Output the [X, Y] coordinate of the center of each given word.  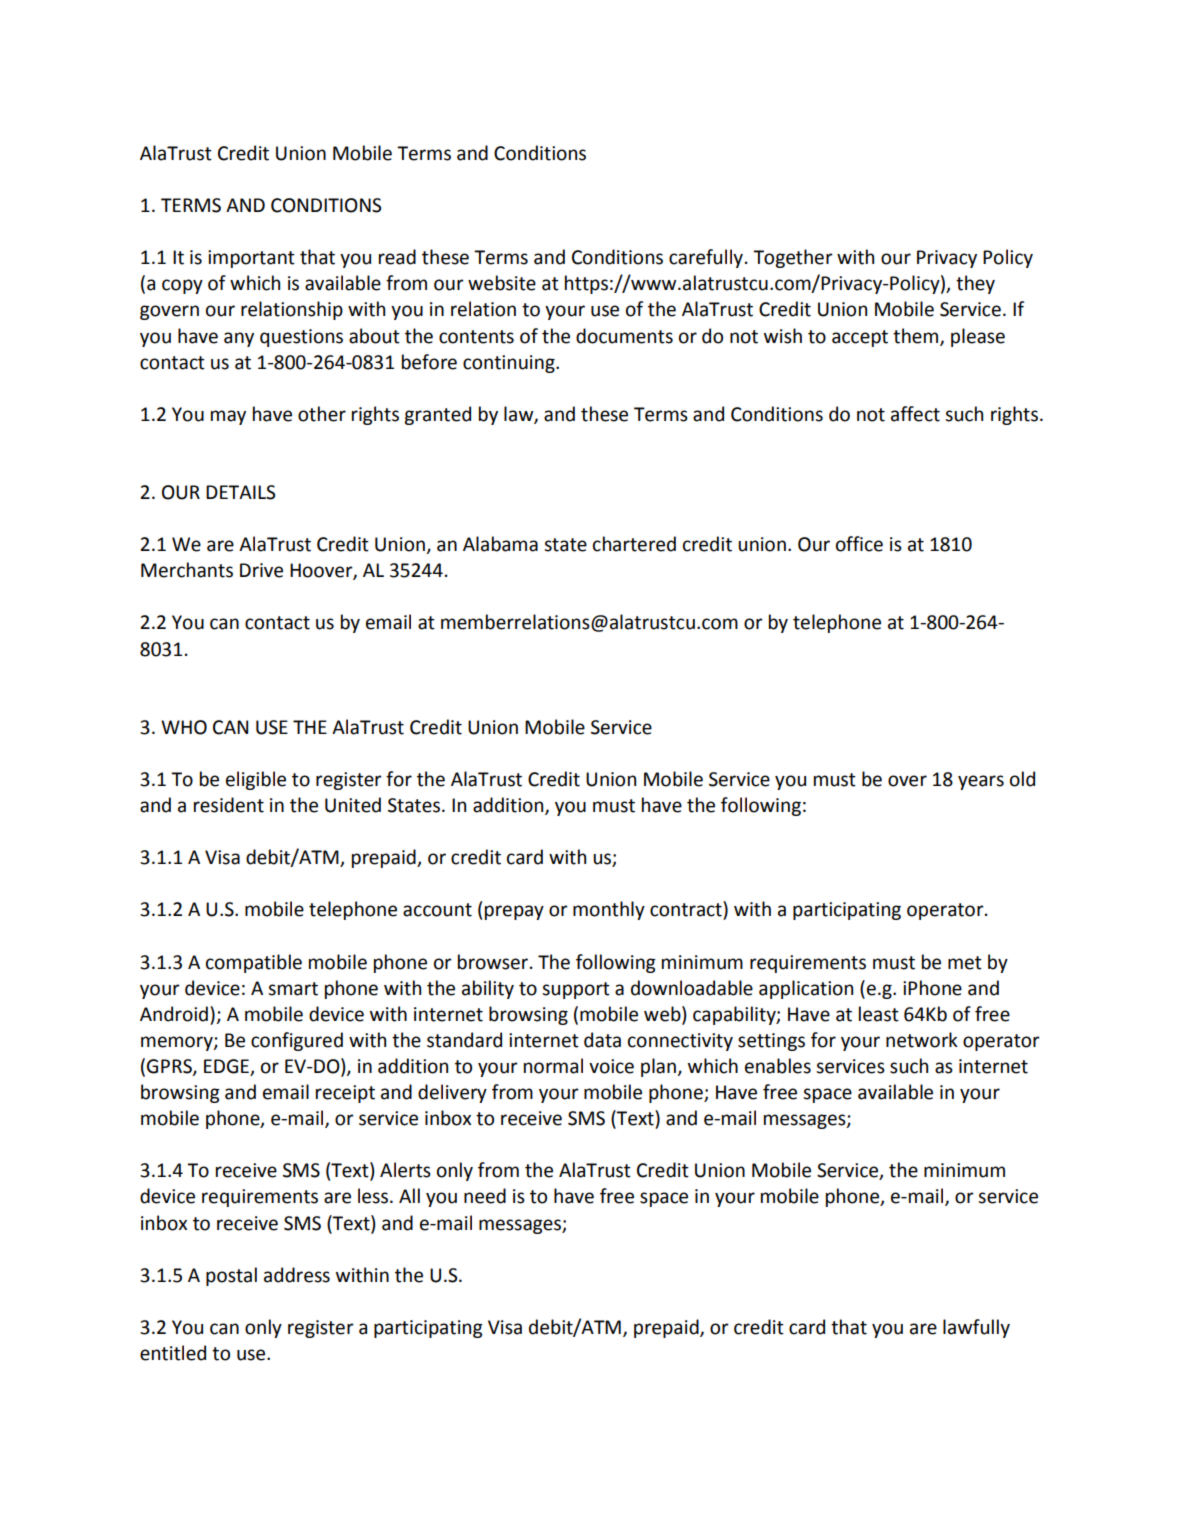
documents [624, 336]
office [859, 544]
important [251, 259]
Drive [261, 570]
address [297, 1275]
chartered [634, 544]
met [965, 963]
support [576, 990]
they [975, 284]
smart [293, 989]
